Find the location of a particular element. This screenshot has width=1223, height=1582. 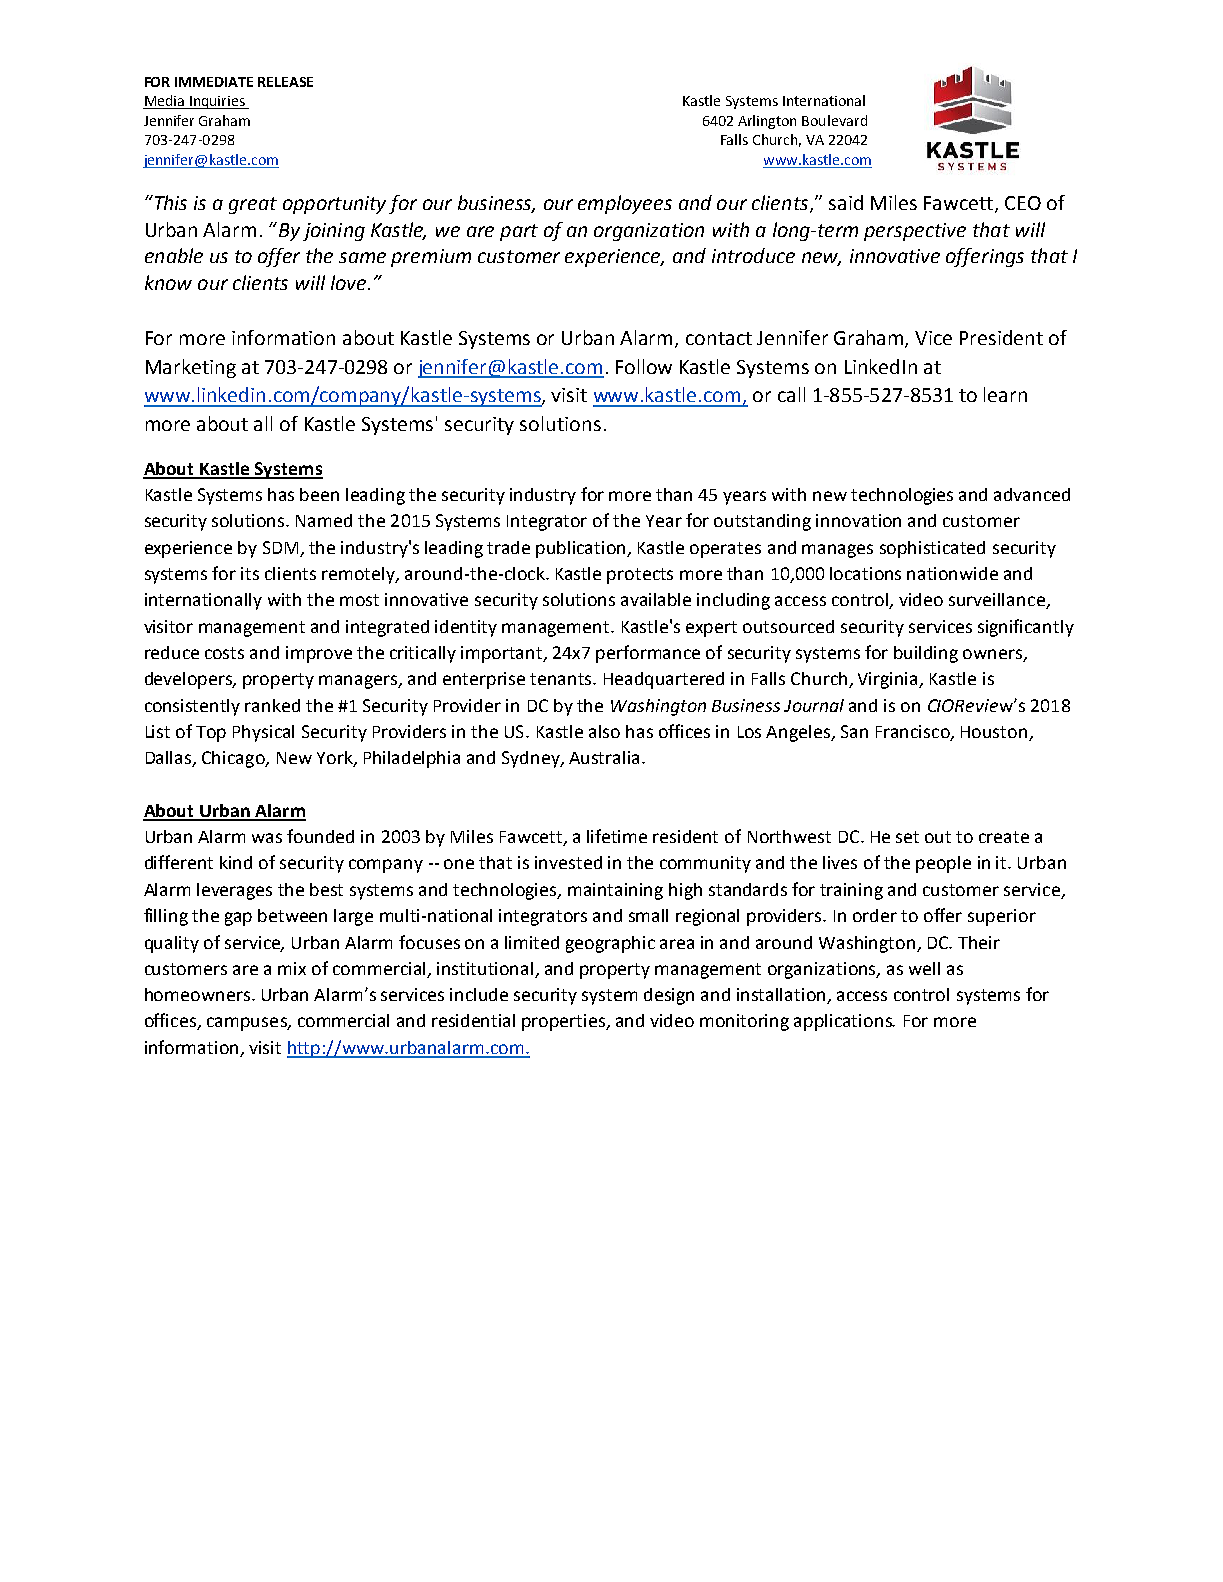

learn is located at coordinates (1005, 394).
